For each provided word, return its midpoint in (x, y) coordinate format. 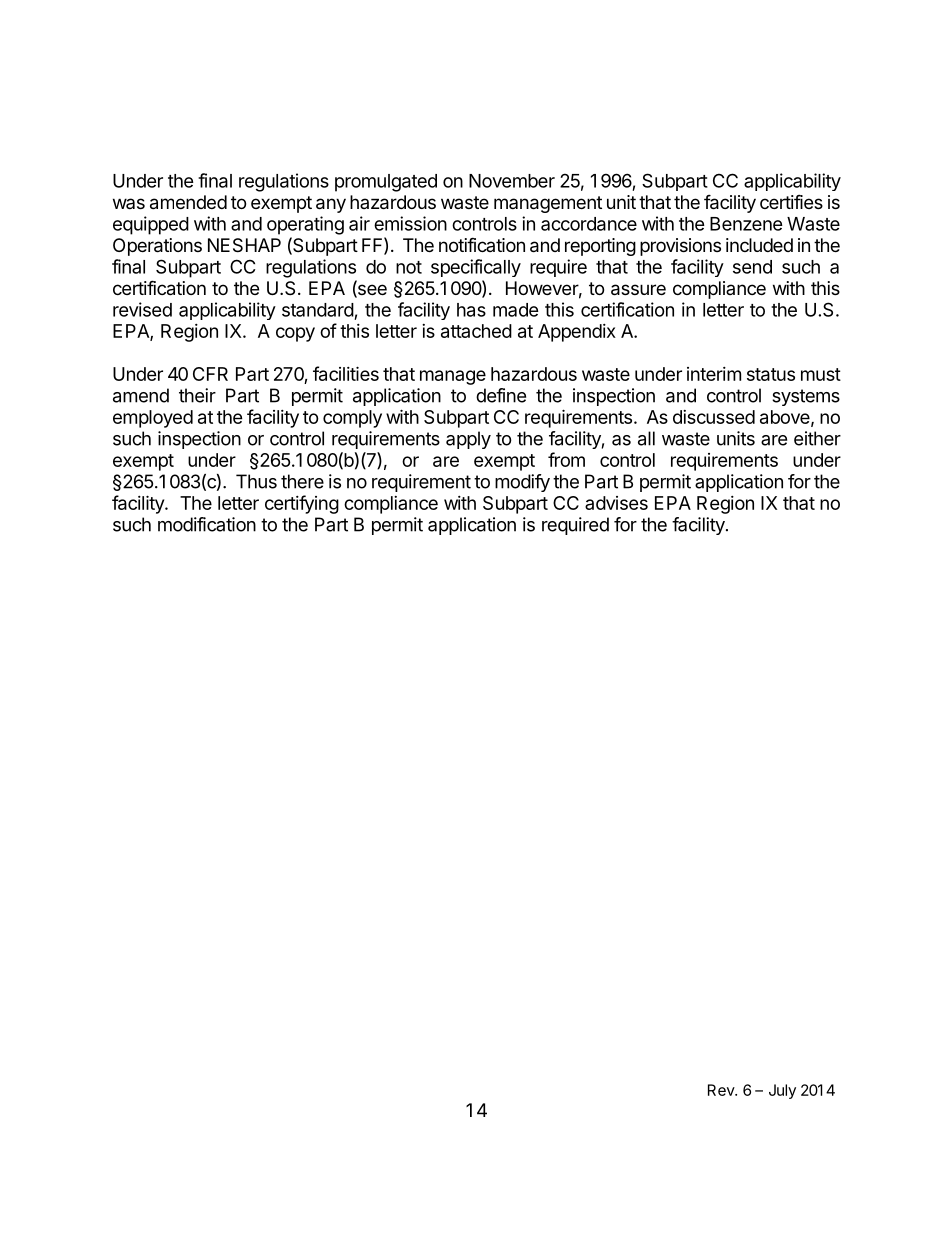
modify (522, 483)
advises (616, 503)
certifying (302, 504)
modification (207, 524)
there (302, 481)
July (782, 1091)
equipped (151, 225)
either (817, 438)
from (566, 459)
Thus (256, 481)
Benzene (746, 224)
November (512, 181)
